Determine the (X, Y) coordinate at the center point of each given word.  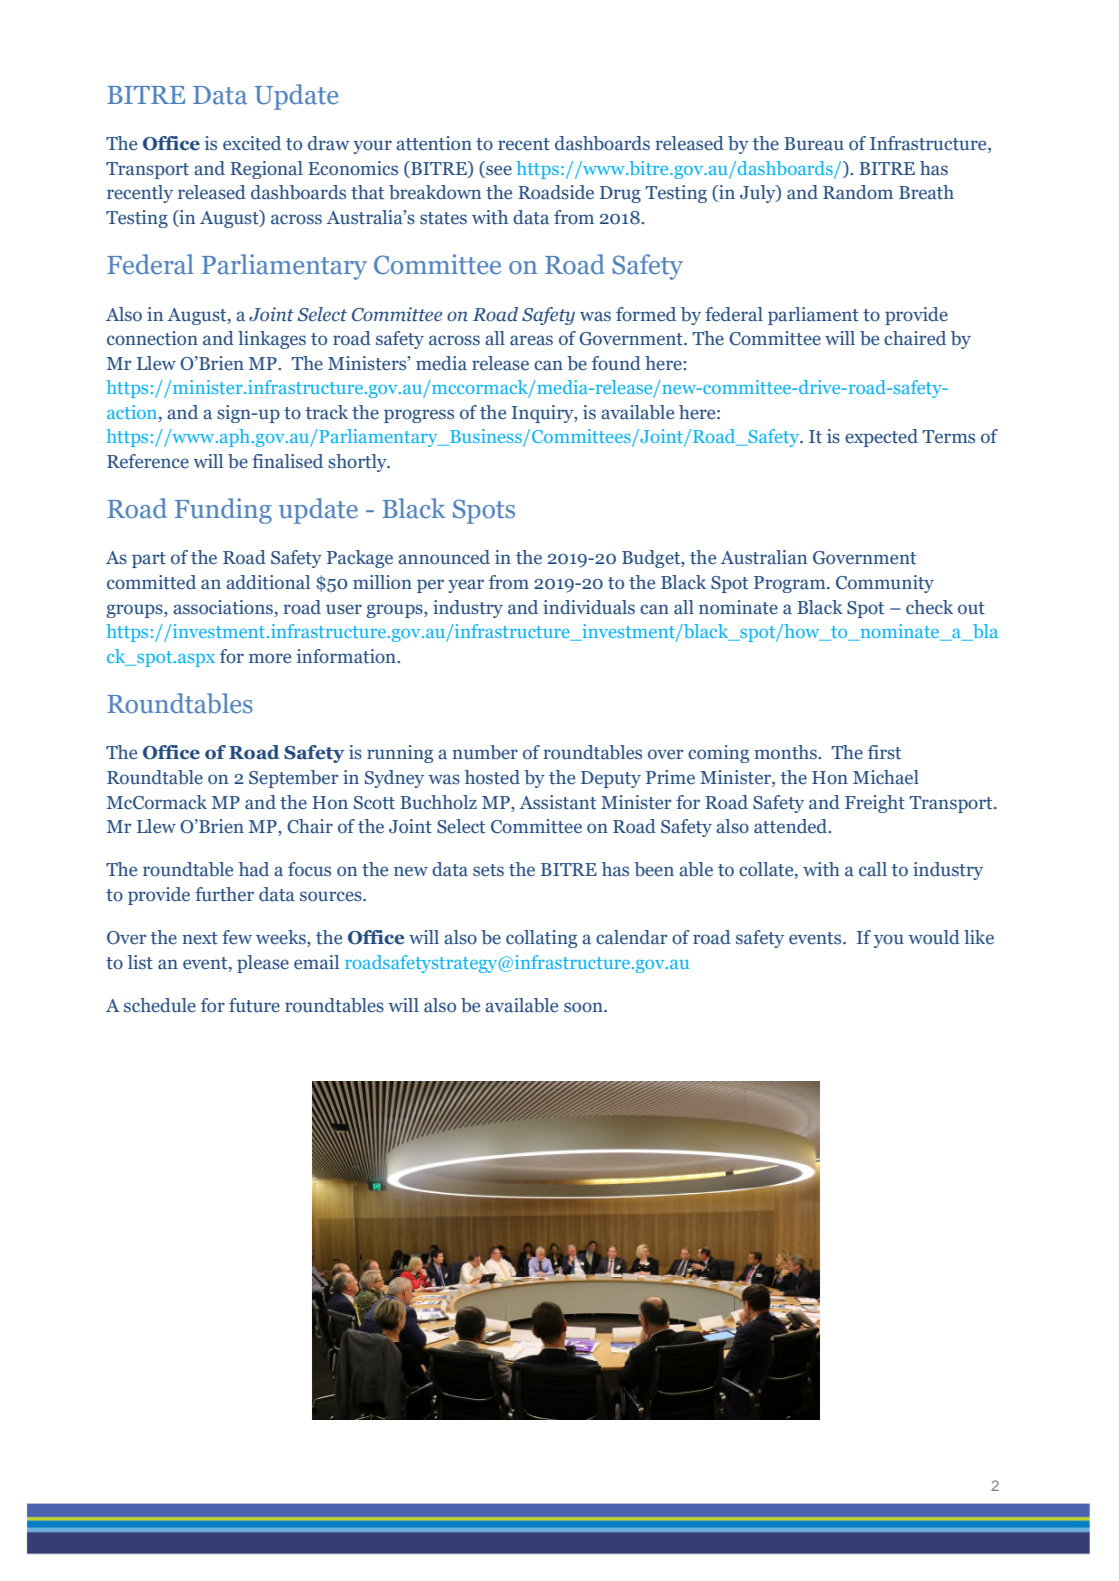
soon (584, 1007)
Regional (266, 170)
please (263, 964)
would (934, 937)
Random (858, 192)
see (498, 171)
